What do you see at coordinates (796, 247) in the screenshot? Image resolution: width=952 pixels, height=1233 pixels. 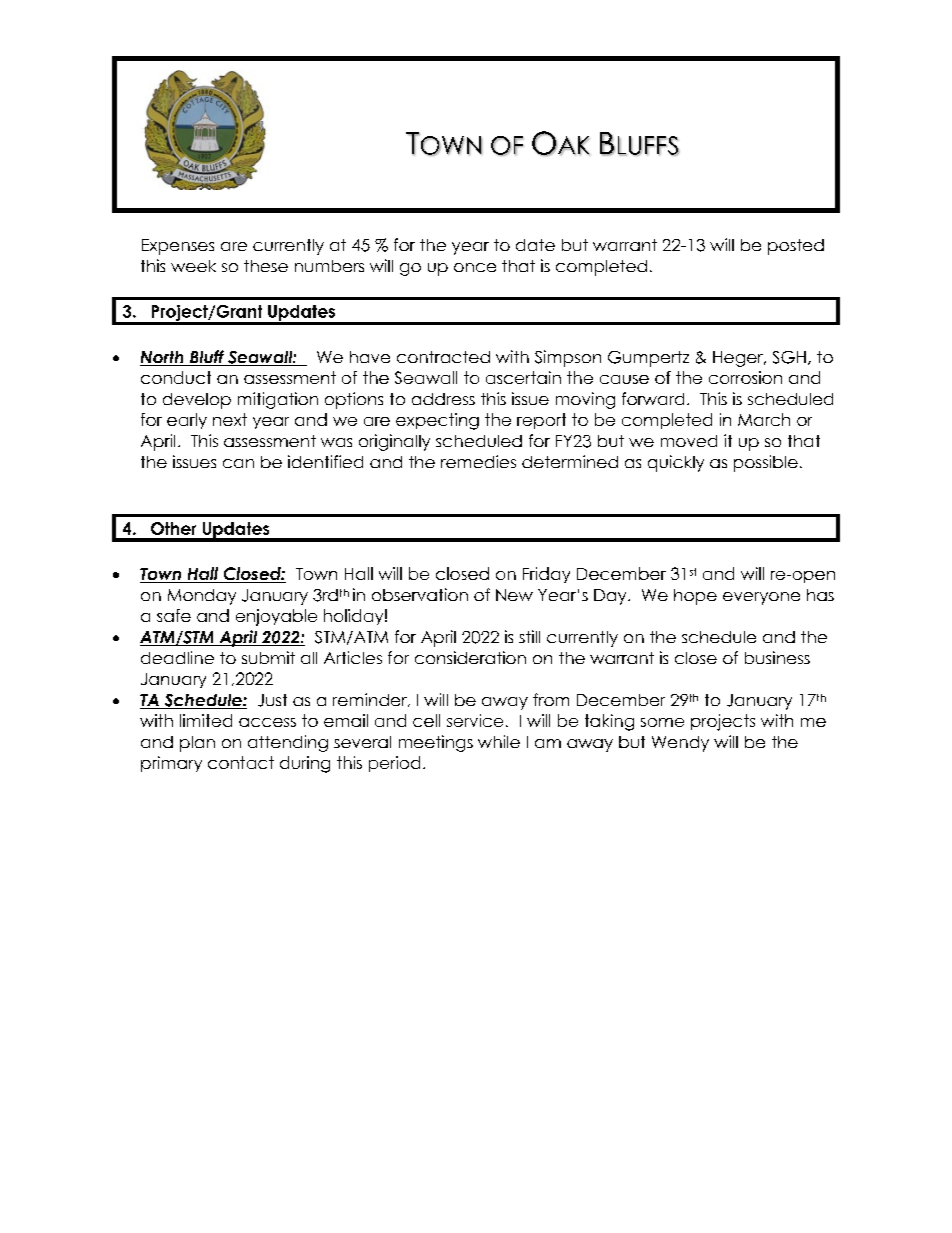 I see `posted` at bounding box center [796, 247].
